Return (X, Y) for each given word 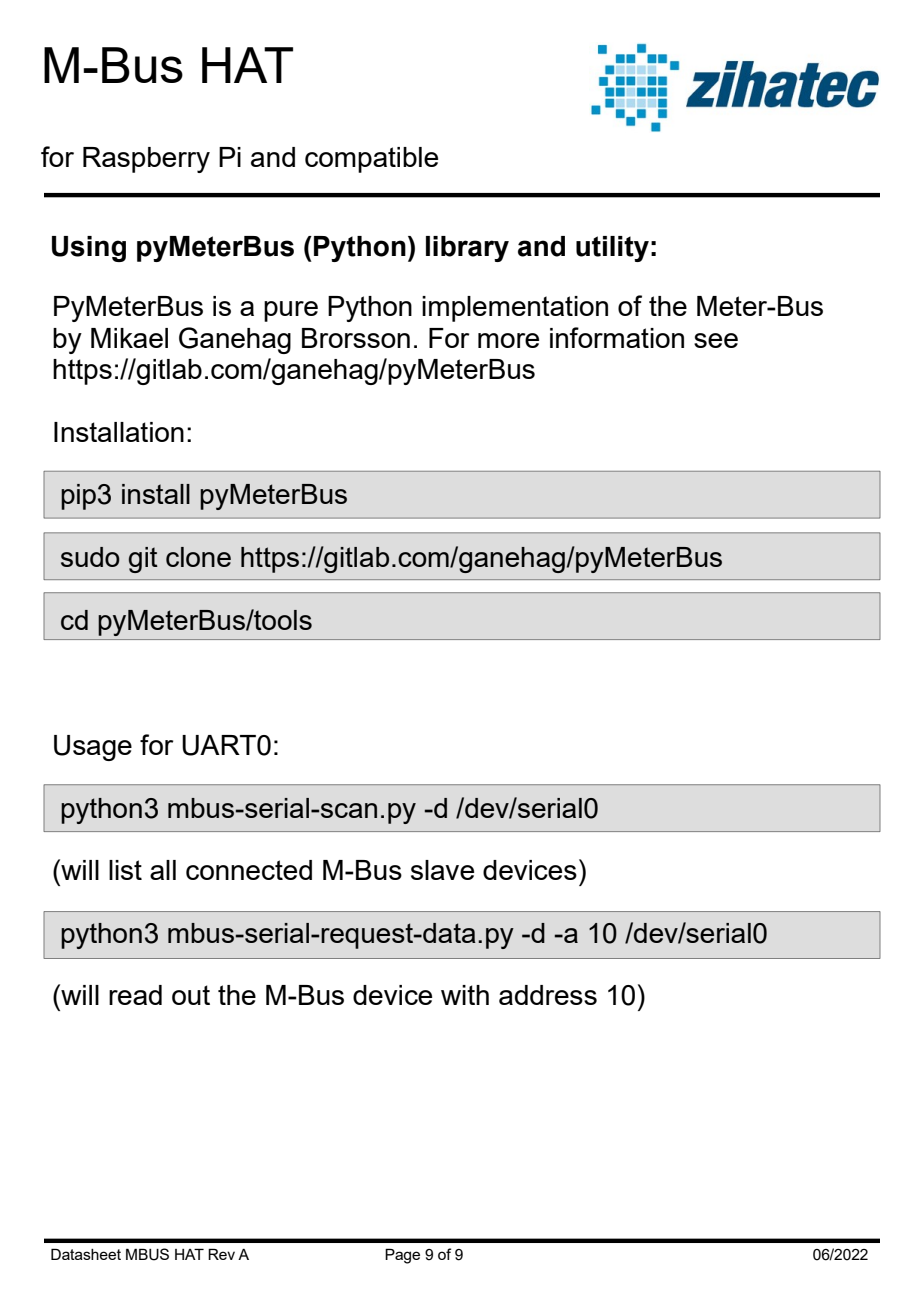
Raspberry (146, 160)
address (548, 995)
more (508, 340)
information (617, 337)
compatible (371, 160)
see (716, 340)
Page (402, 1256)
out (191, 995)
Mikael (129, 338)
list (125, 870)
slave (442, 870)
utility (612, 249)
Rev (221, 1254)
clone (198, 557)
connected (249, 870)
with (465, 995)
